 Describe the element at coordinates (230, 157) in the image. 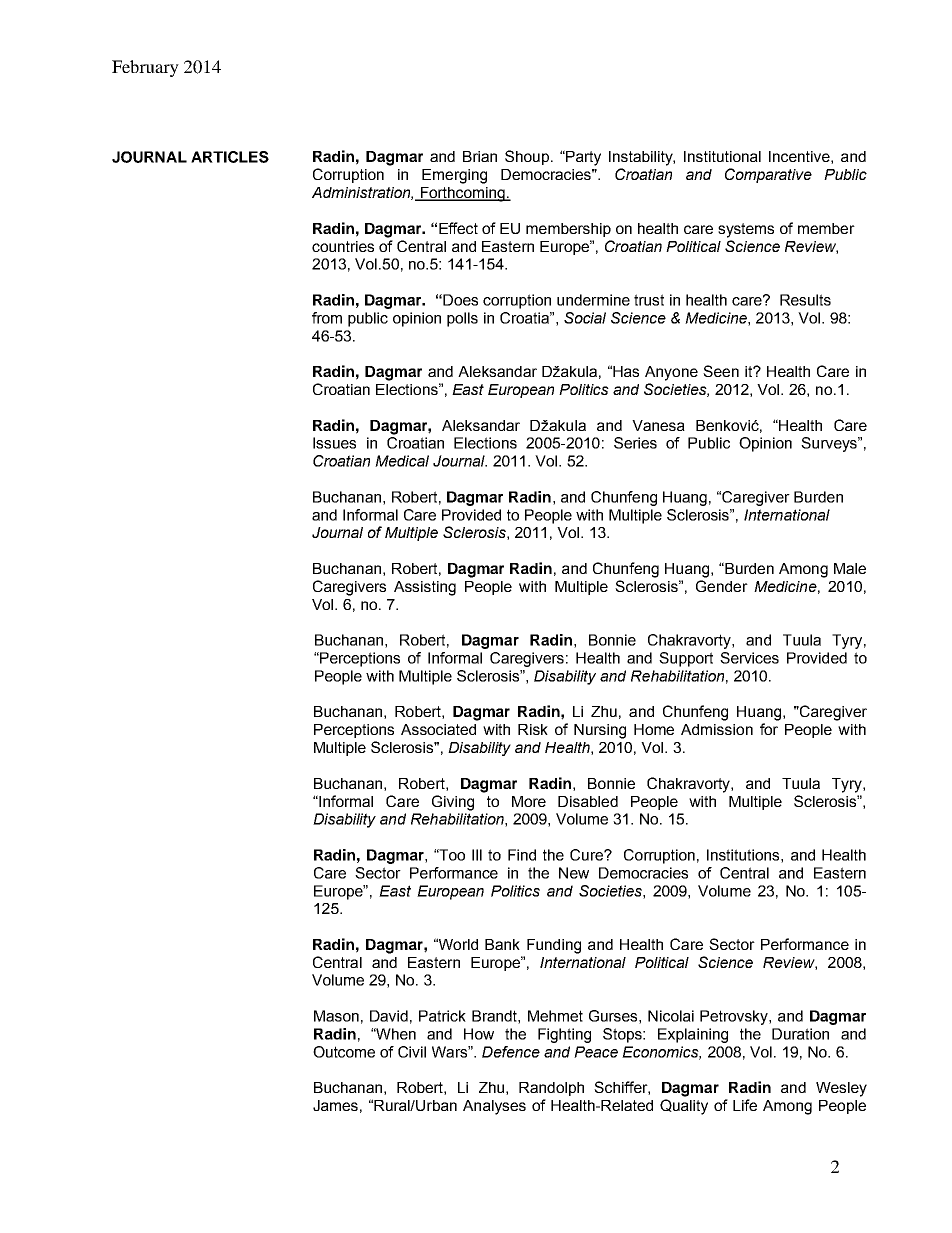

I see `ARTICLES` at that location.
